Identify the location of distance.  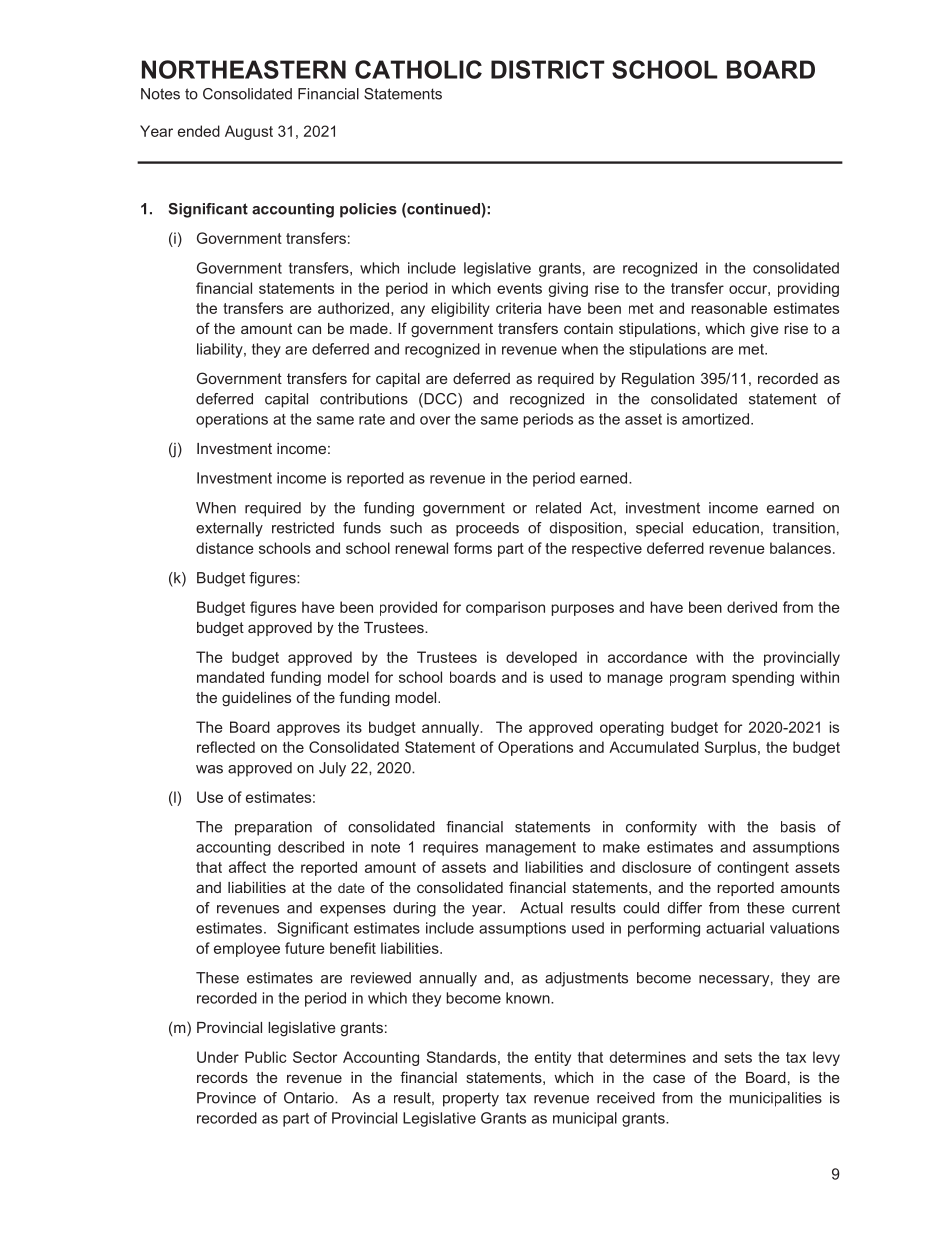
(225, 548).
